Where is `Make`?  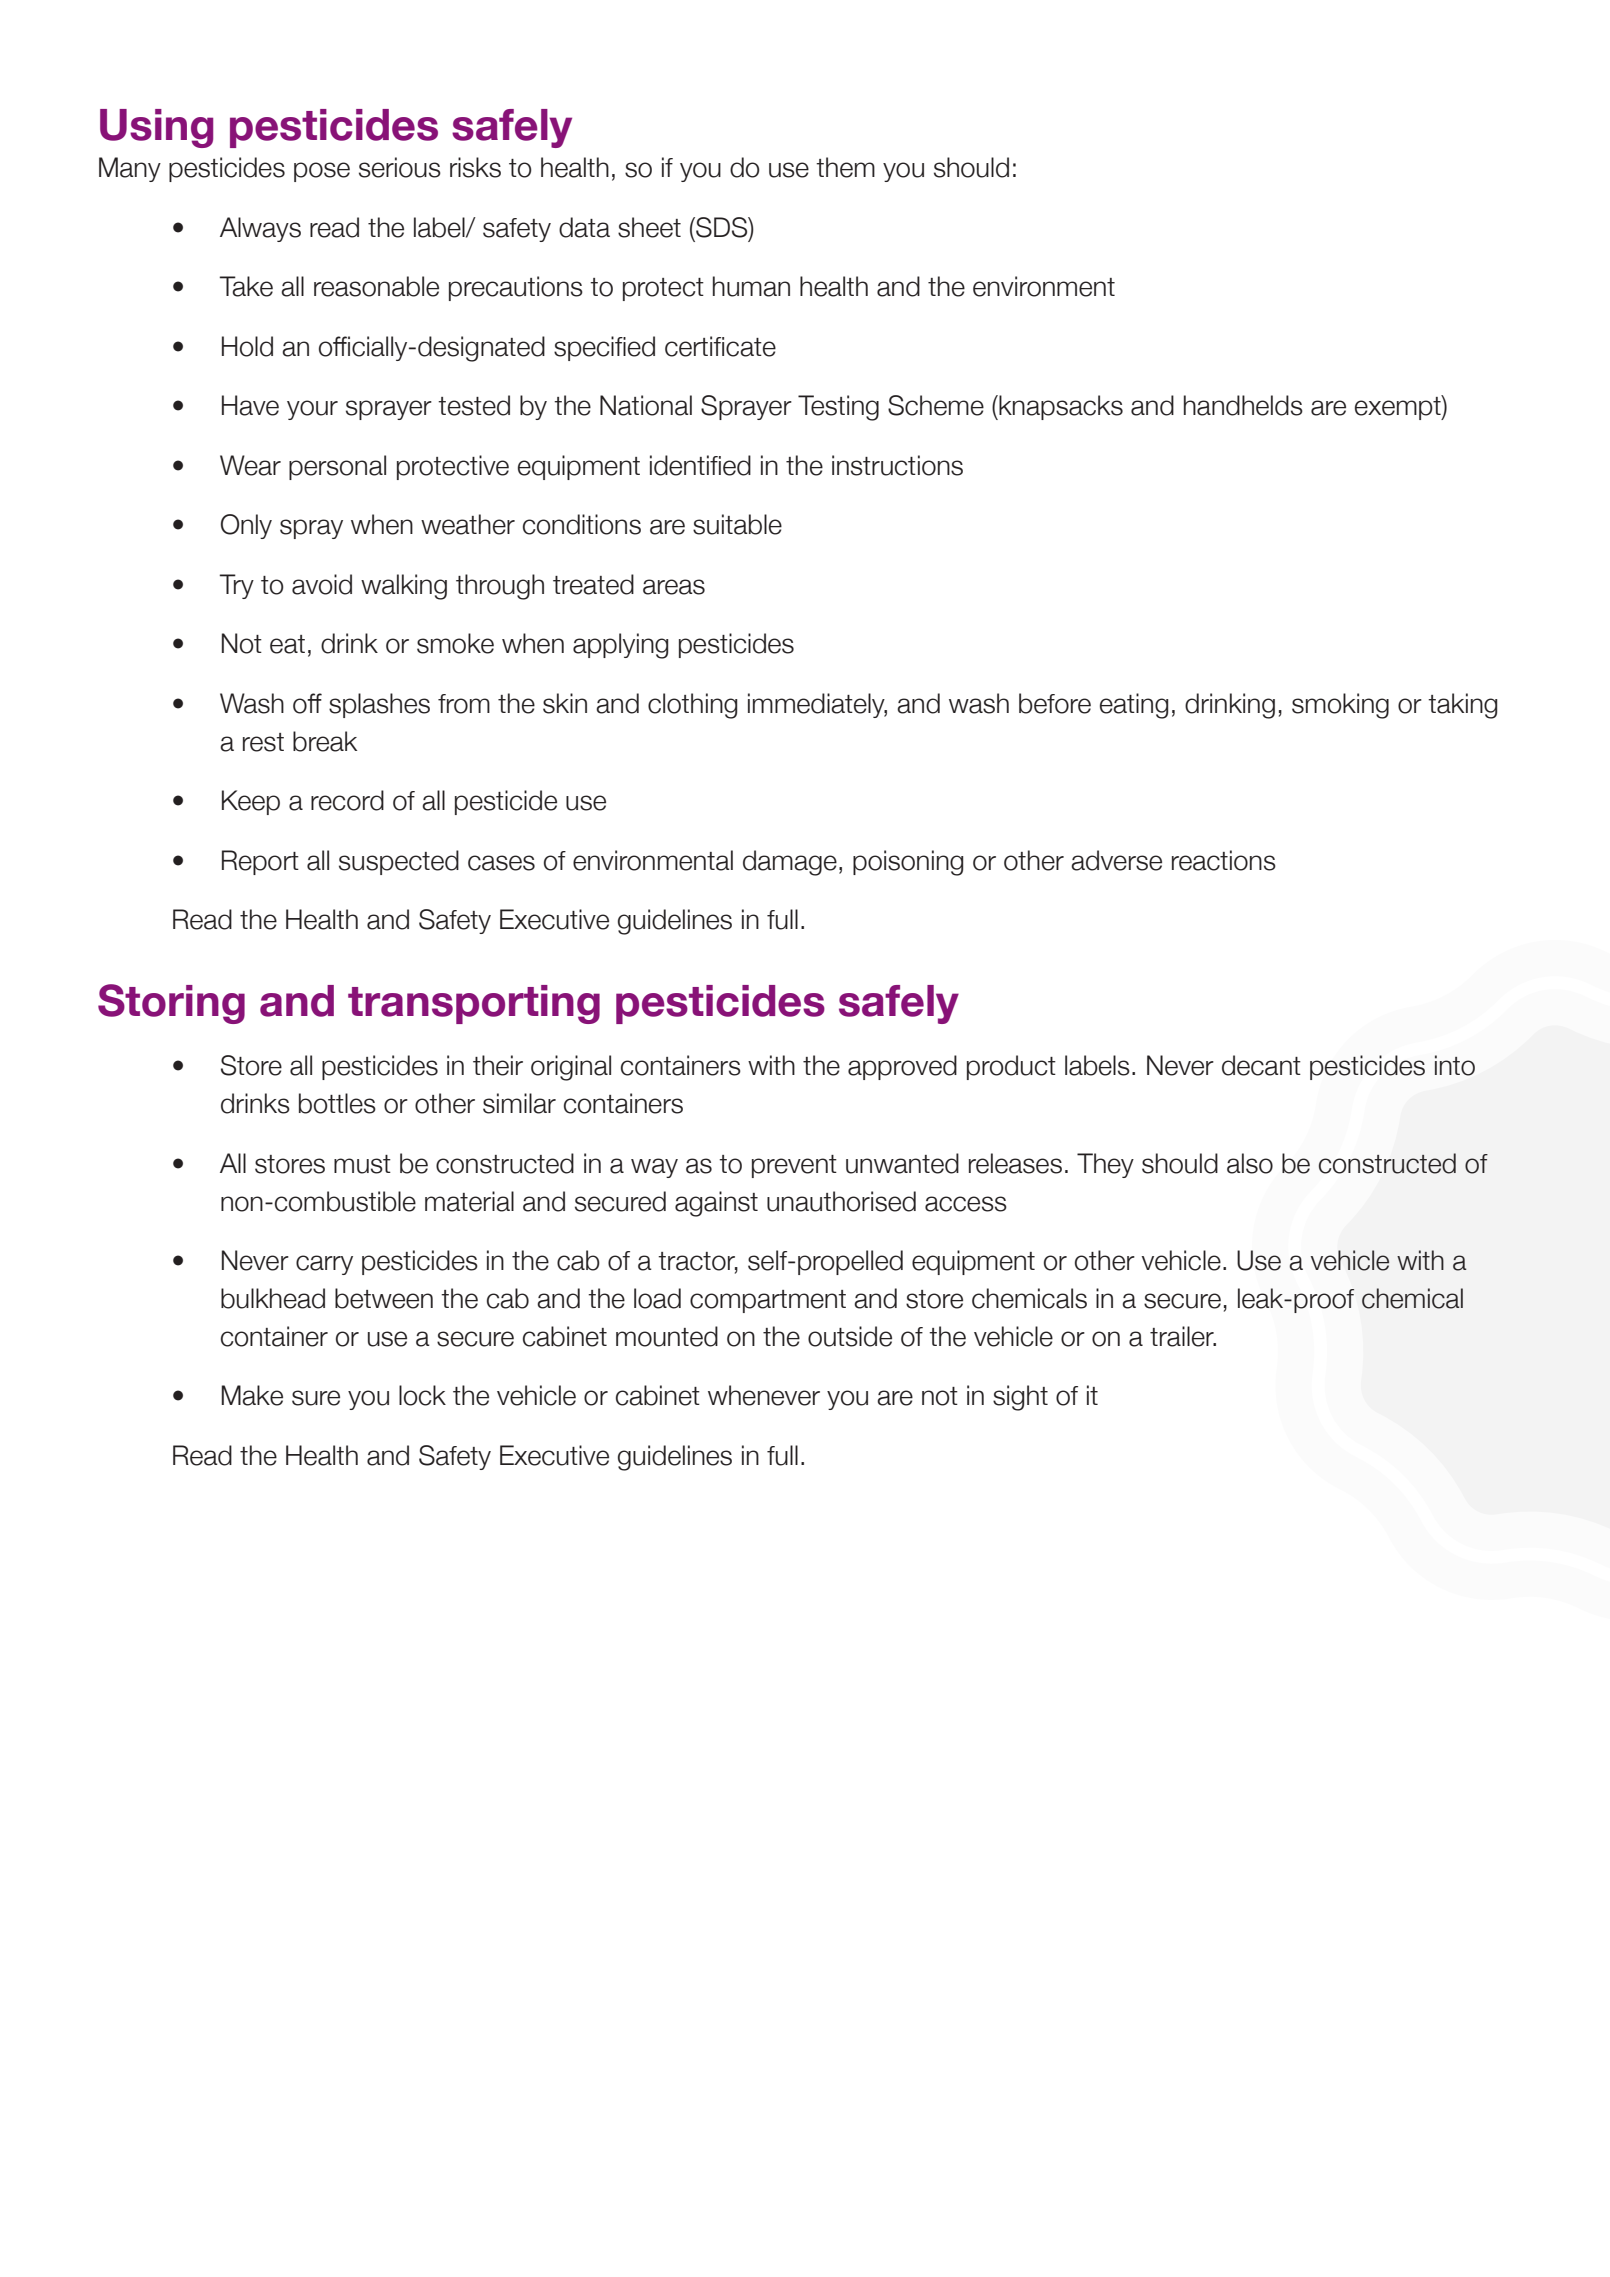
Make is located at coordinates (252, 1395).
